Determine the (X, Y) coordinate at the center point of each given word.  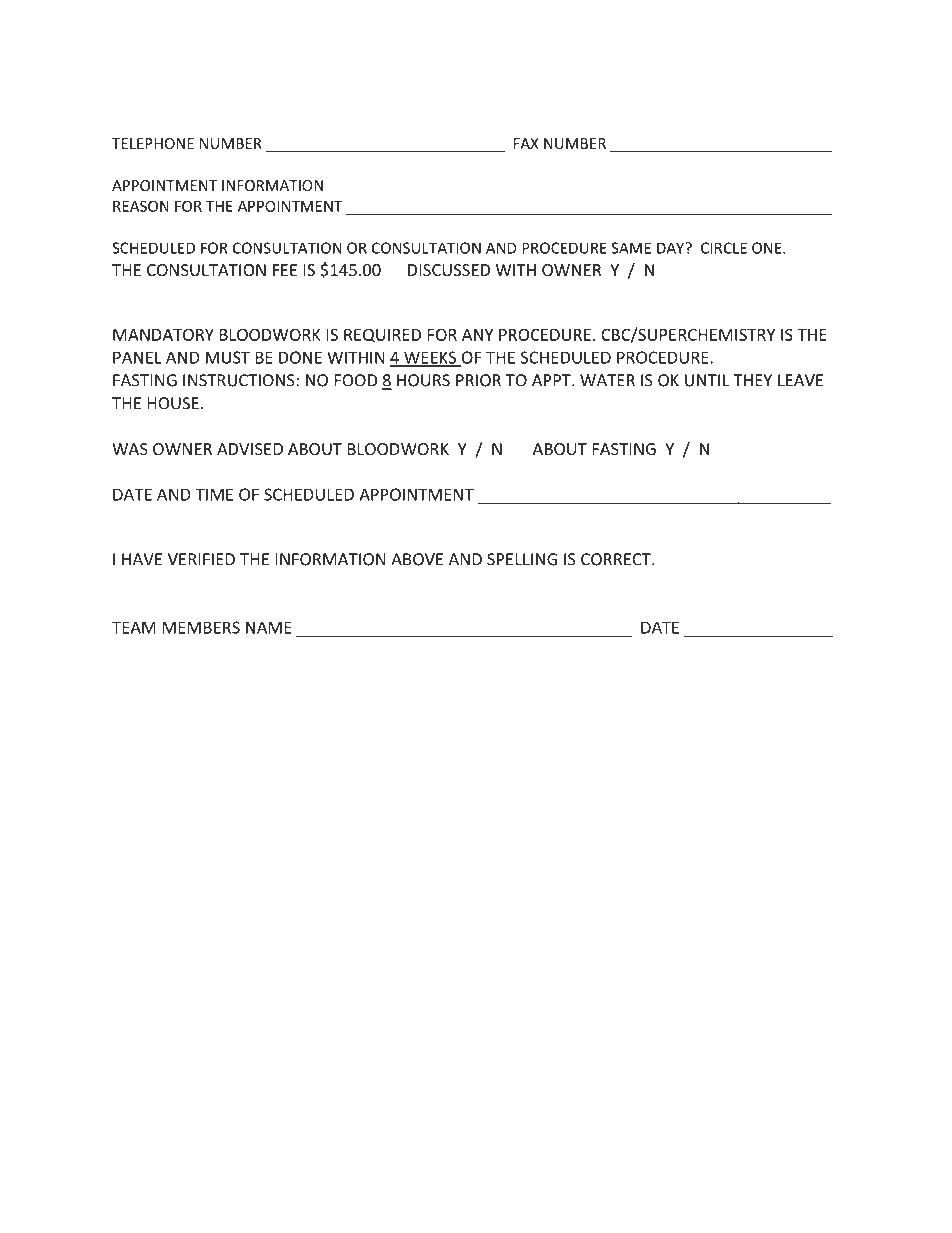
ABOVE (417, 559)
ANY (477, 335)
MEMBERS (201, 627)
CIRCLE (724, 248)
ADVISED (250, 449)
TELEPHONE (153, 143)
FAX (526, 143)
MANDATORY (163, 334)
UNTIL (707, 380)
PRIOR (478, 380)
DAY (672, 248)
